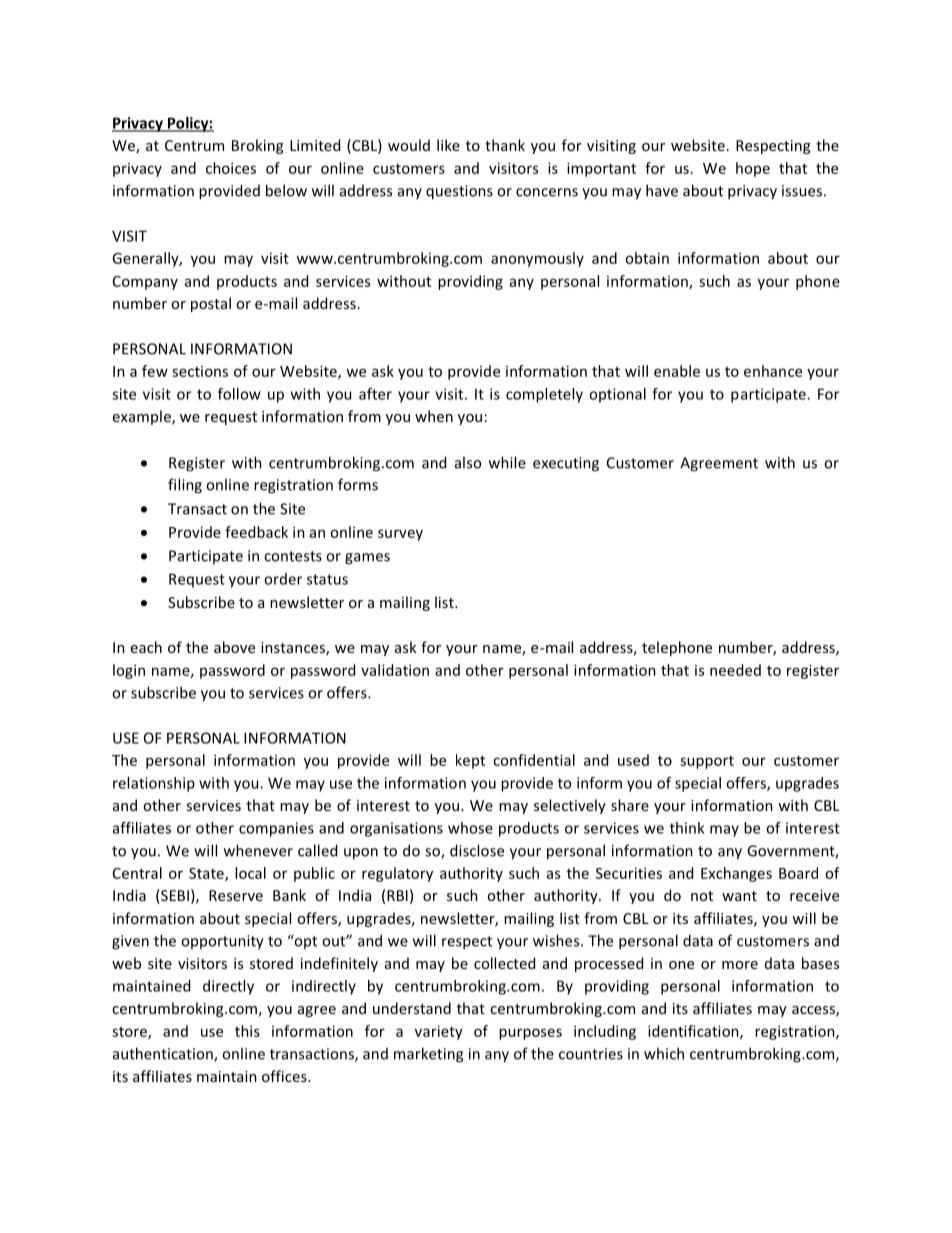 Image resolution: width=952 pixels, height=1233 pixels. What do you see at coordinates (735, 670) in the screenshot?
I see `needed` at bounding box center [735, 670].
